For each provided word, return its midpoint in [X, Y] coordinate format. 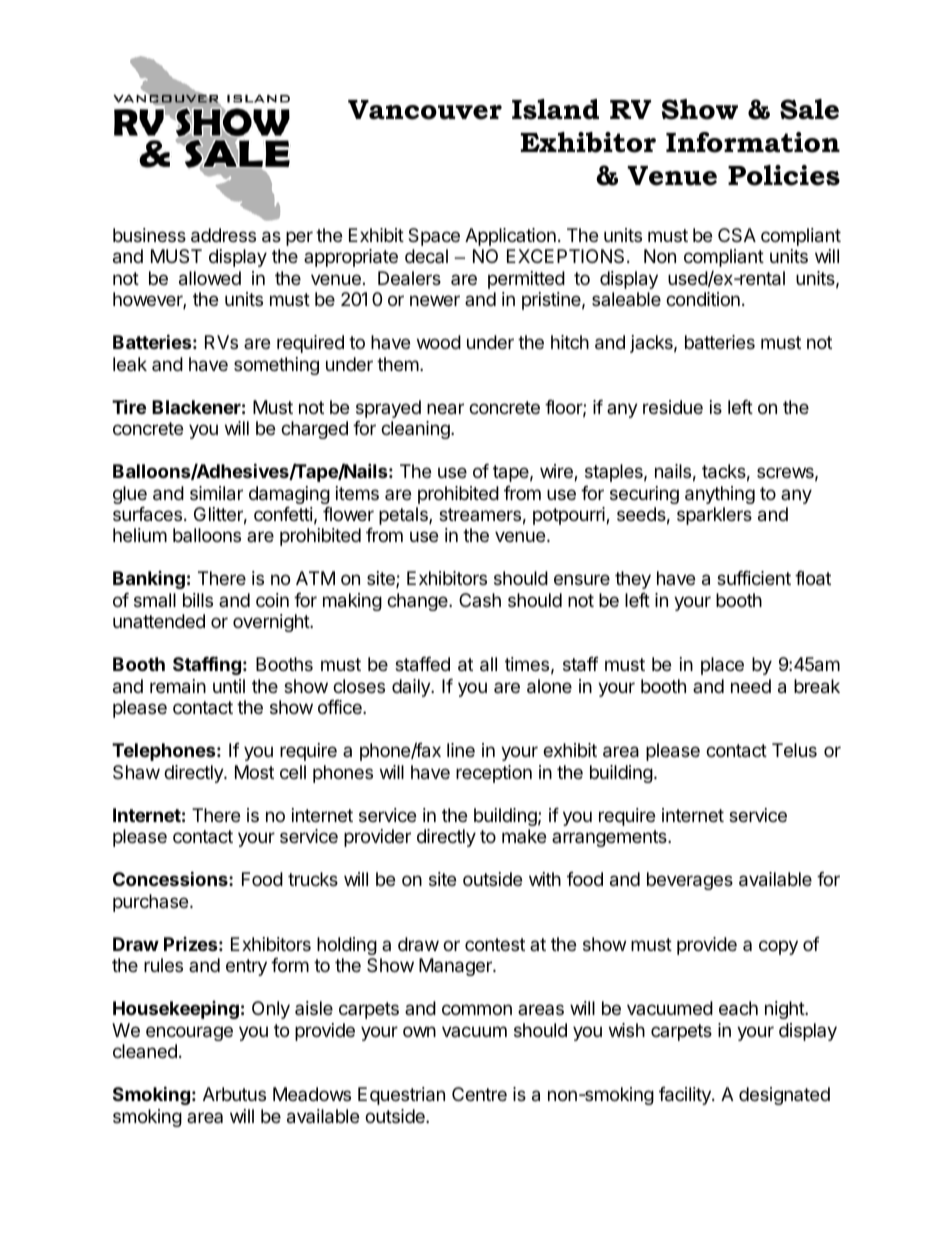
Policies [784, 175]
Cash [480, 600]
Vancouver [425, 110]
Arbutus [234, 1094]
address [223, 235]
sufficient [754, 578]
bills [198, 600]
